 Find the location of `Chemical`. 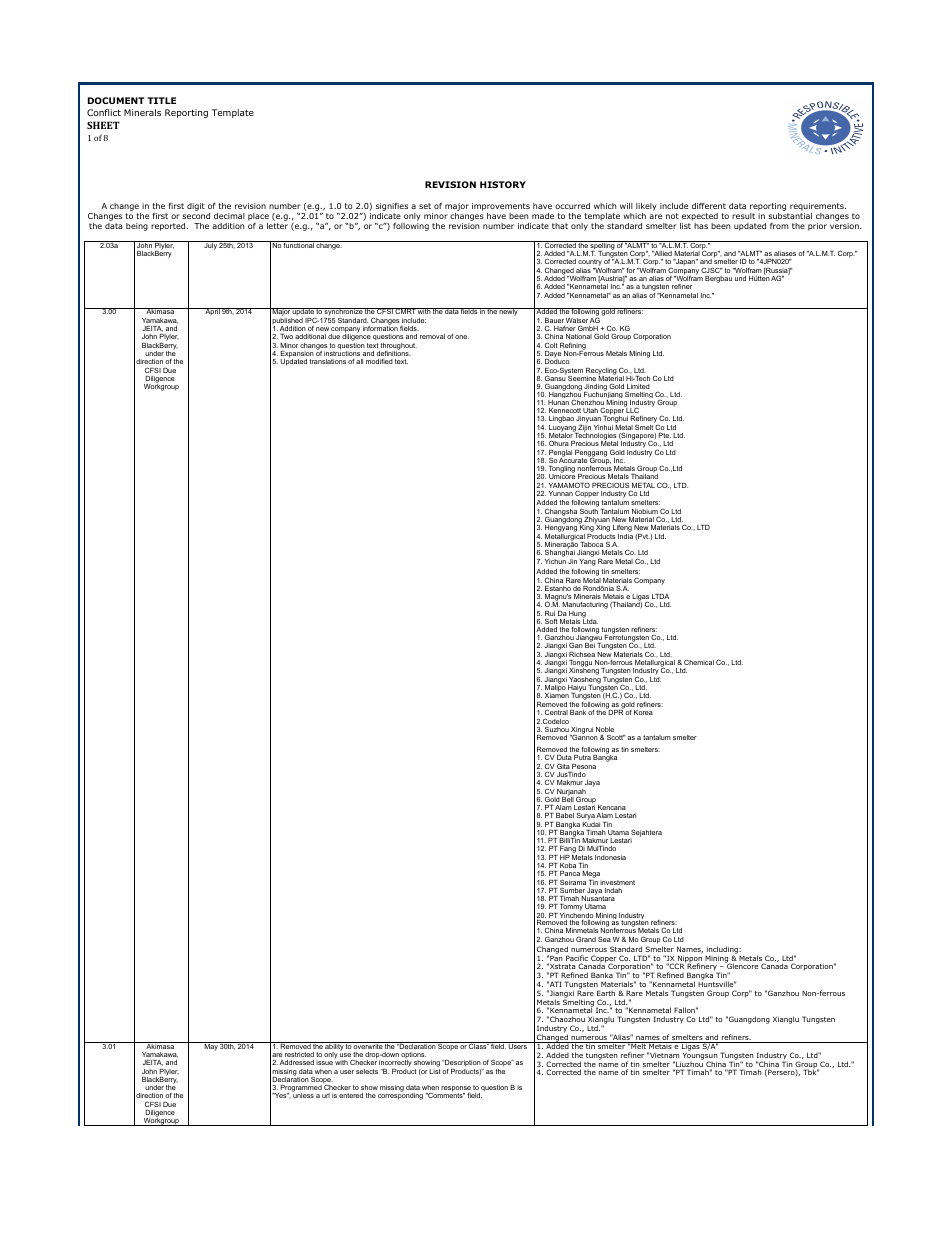

Chemical is located at coordinates (699, 662).
